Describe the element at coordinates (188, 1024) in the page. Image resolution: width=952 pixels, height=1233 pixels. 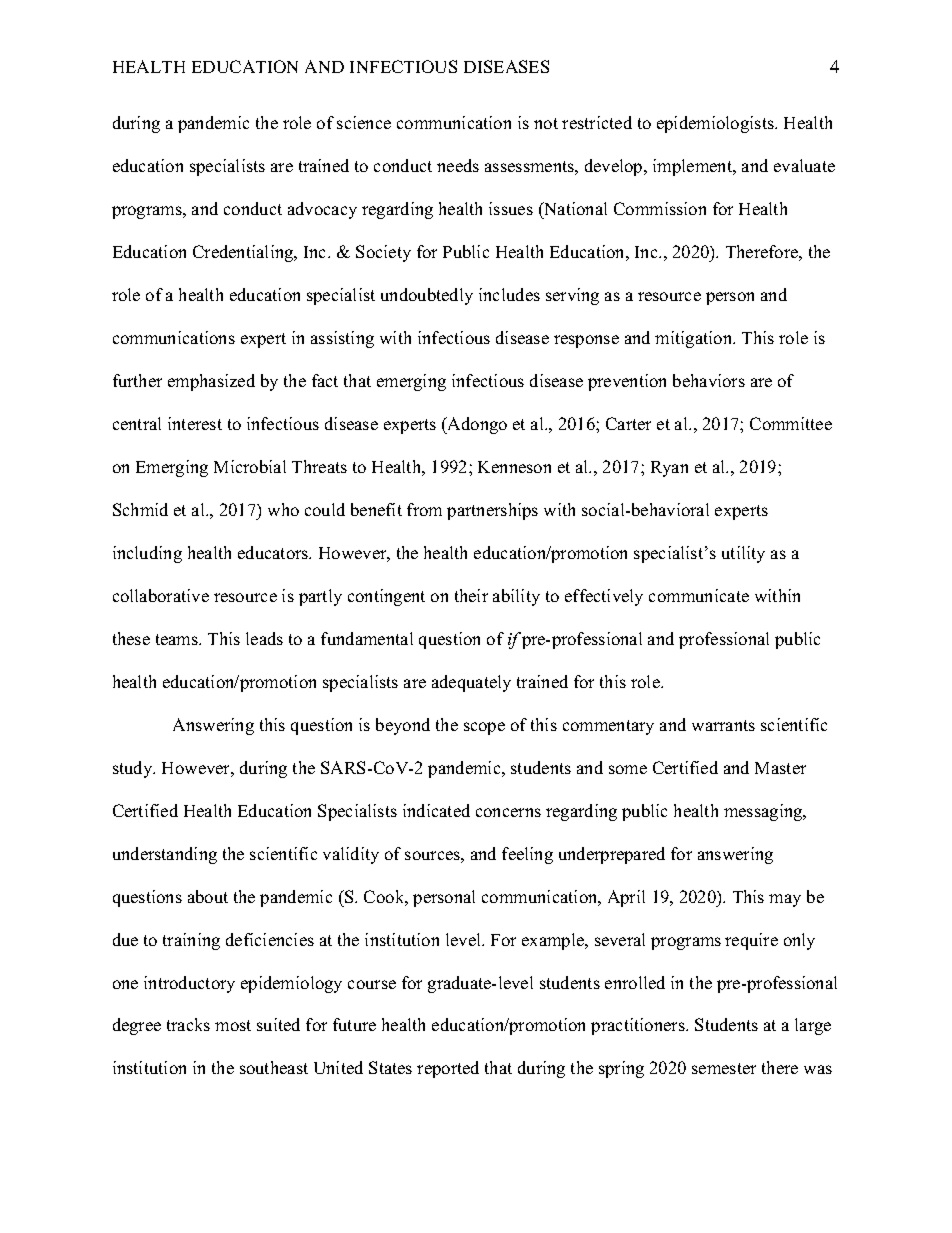
I see `tracks` at that location.
